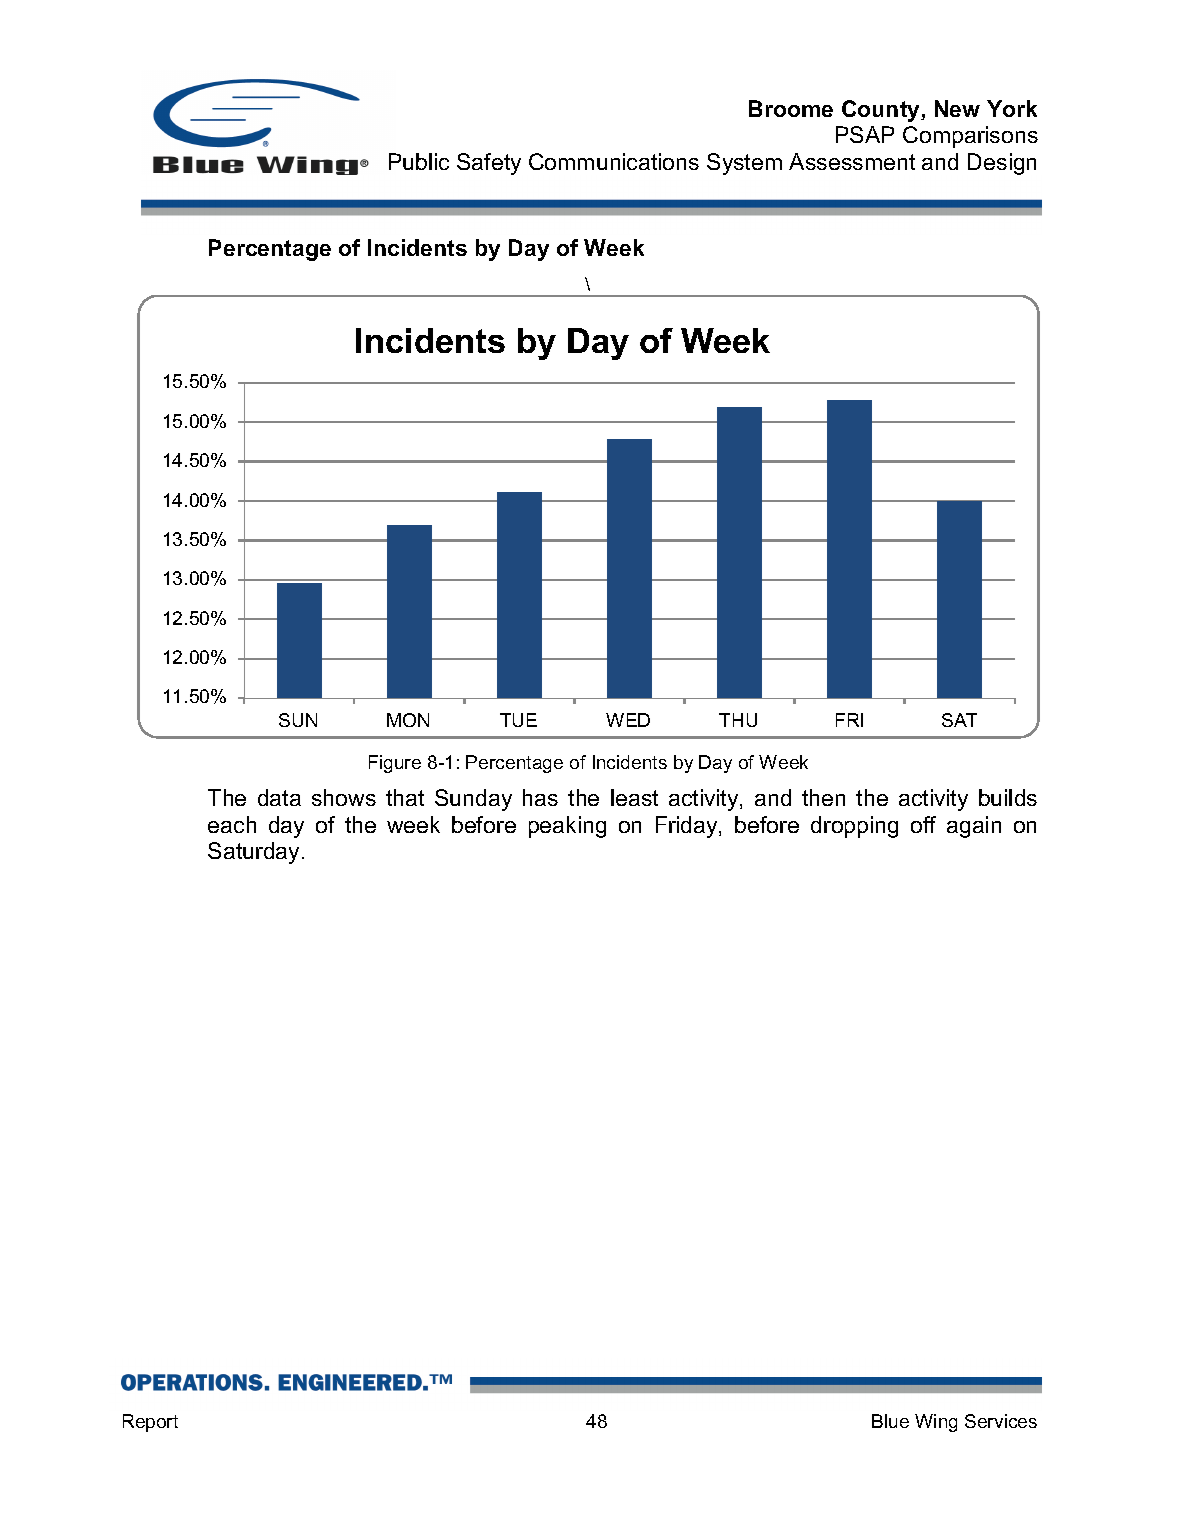 The image size is (1177, 1524). I want to click on Public, so click(419, 161).
